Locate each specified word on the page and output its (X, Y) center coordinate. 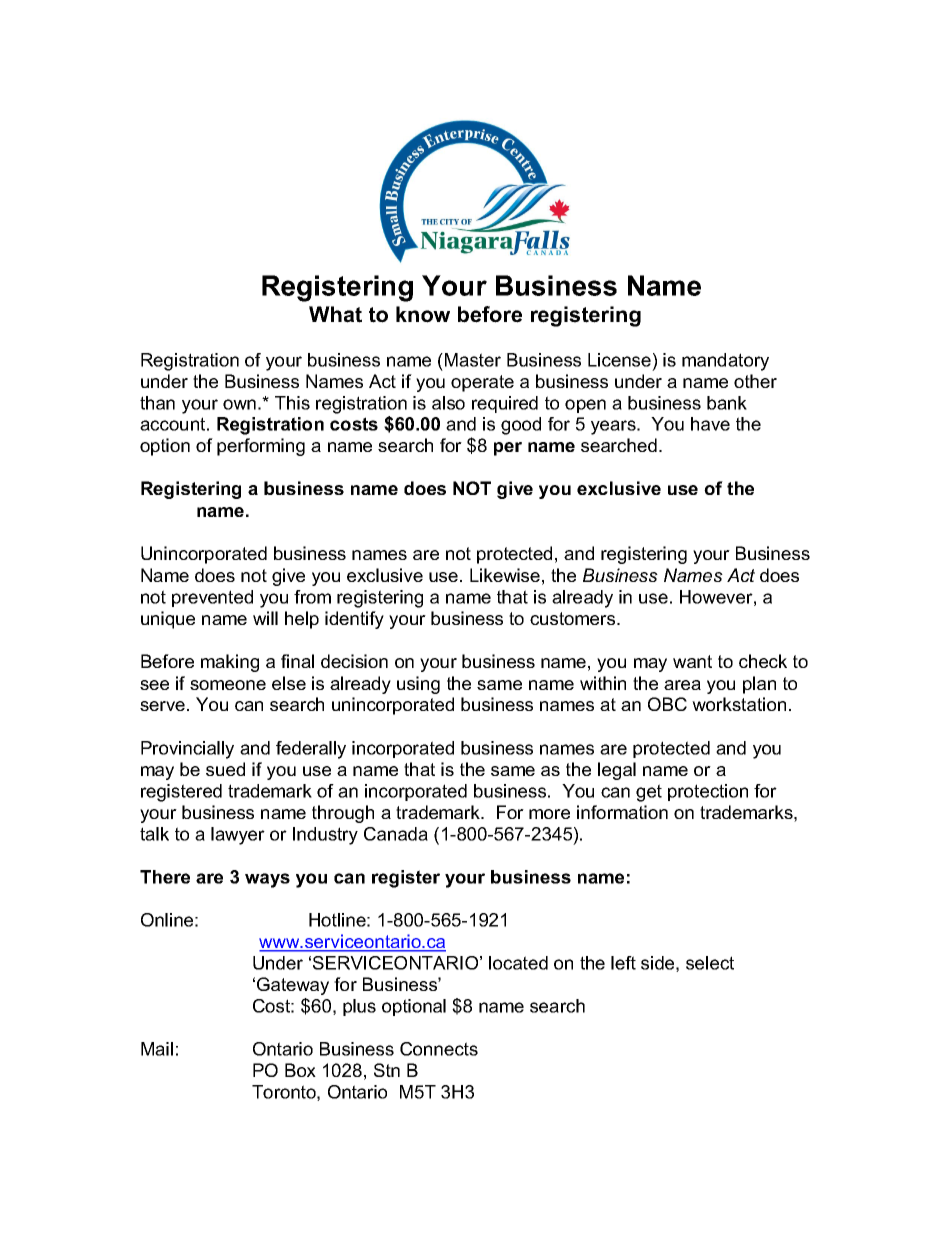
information (622, 812)
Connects (439, 1049)
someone (228, 685)
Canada (396, 834)
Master (473, 360)
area (682, 685)
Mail (157, 1049)
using (418, 685)
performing (261, 447)
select (710, 963)
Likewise (505, 575)
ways (267, 880)
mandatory (725, 362)
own (239, 404)
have (710, 424)
